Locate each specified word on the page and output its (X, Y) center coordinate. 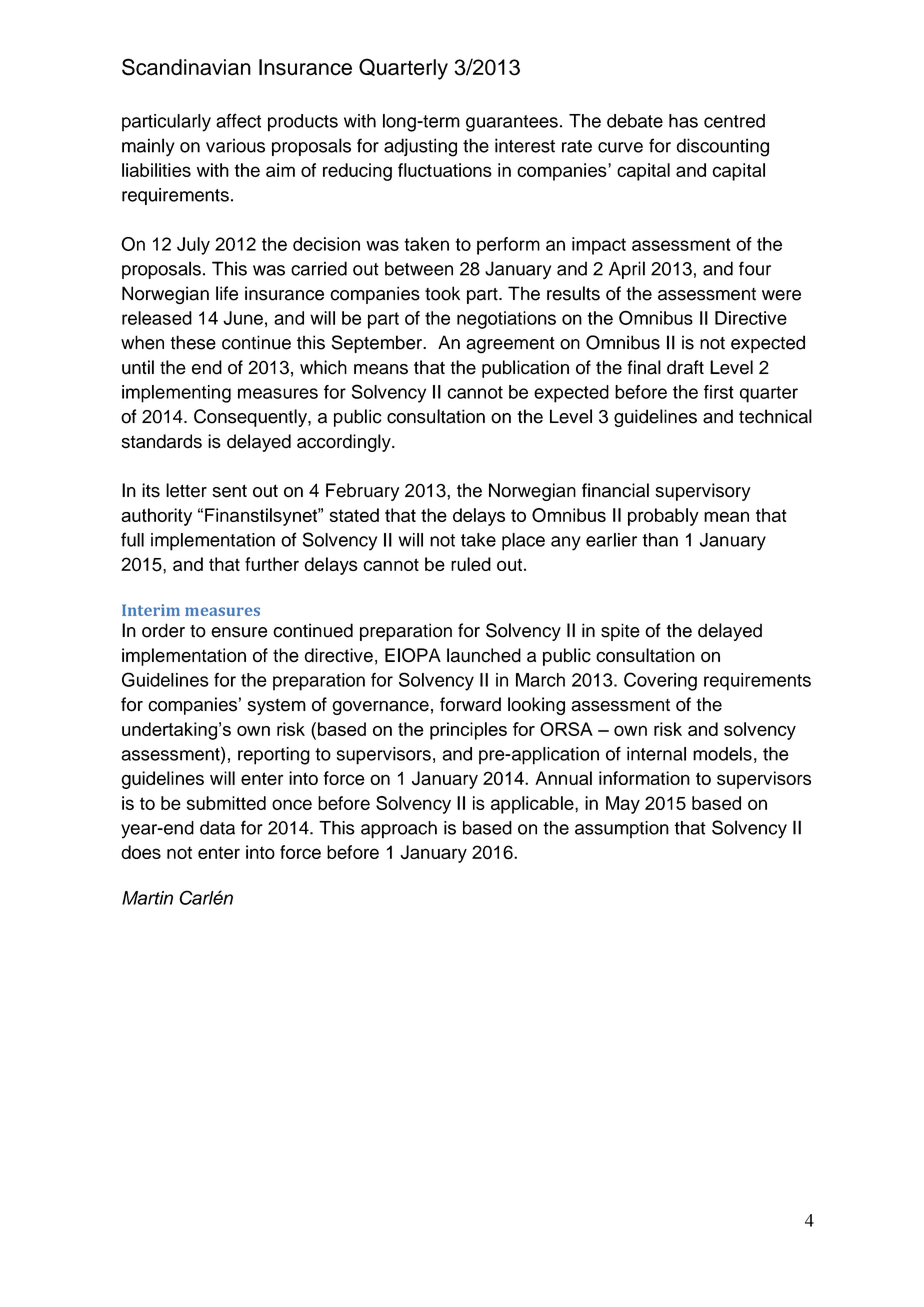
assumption (622, 830)
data (217, 828)
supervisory (703, 492)
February (362, 492)
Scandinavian (186, 67)
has (683, 121)
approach (399, 830)
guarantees (512, 123)
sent (229, 491)
